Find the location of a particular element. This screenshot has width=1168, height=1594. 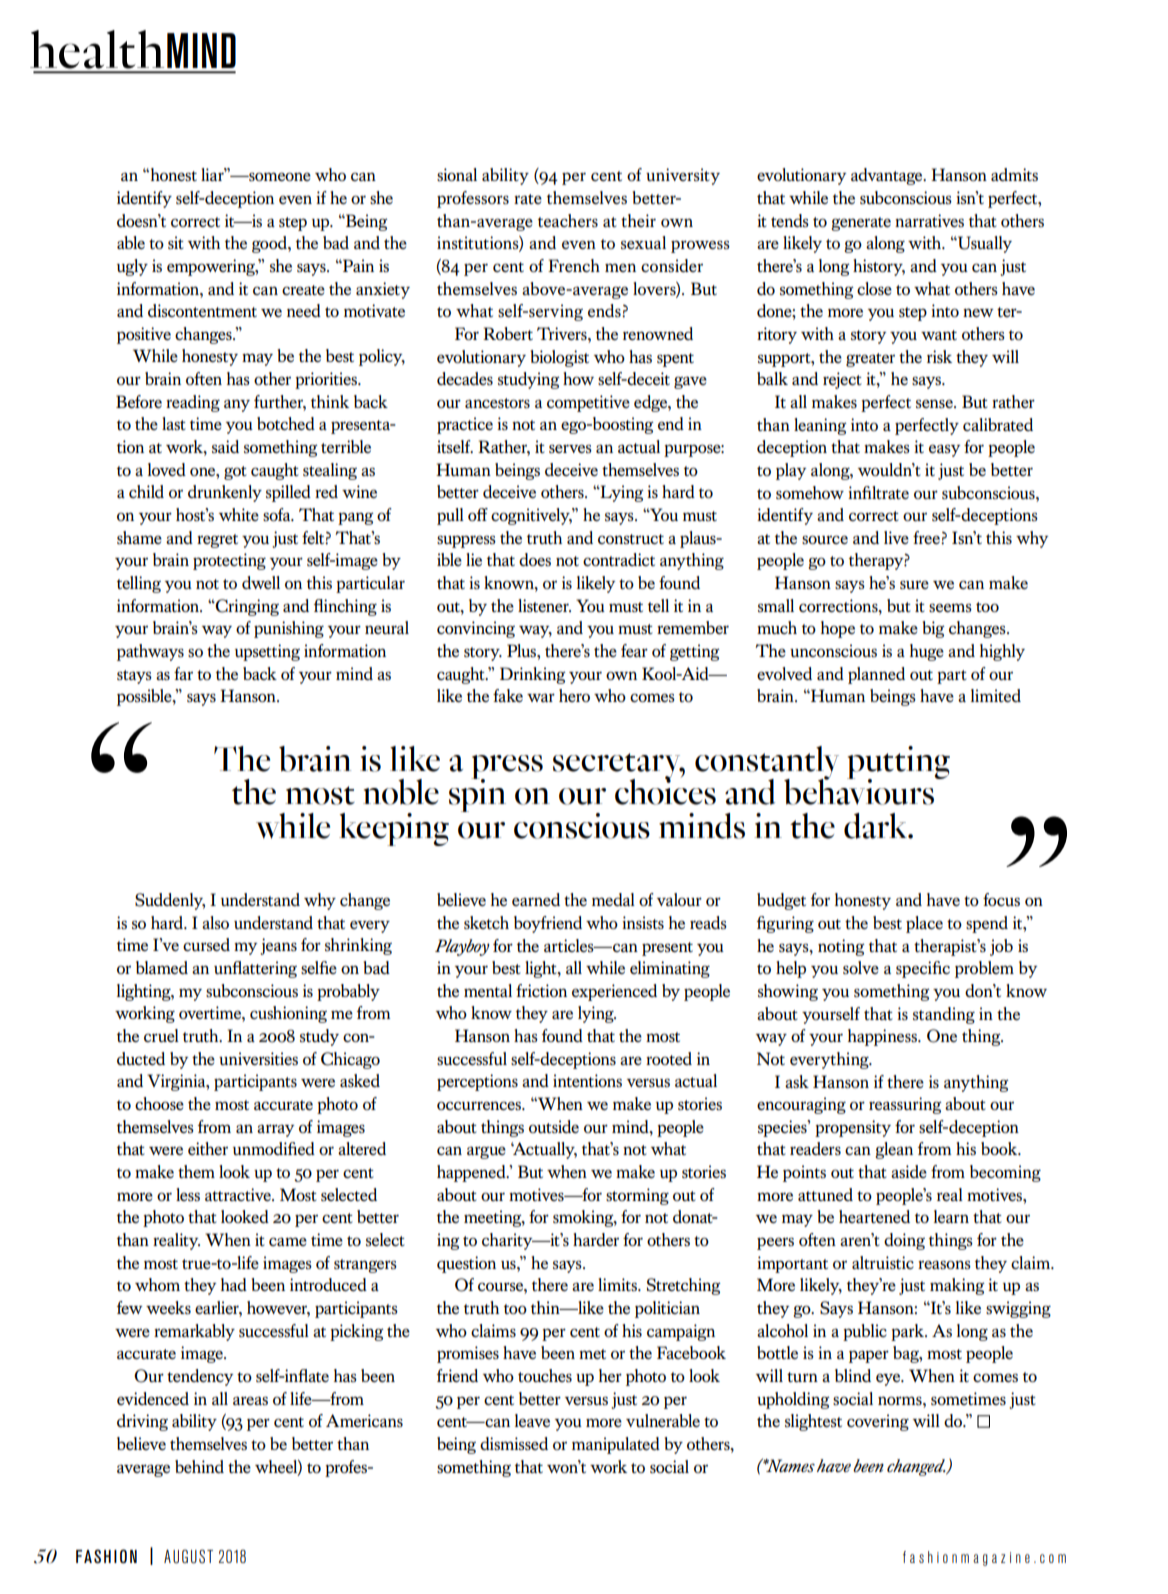

manipulated is located at coordinates (616, 1445).
